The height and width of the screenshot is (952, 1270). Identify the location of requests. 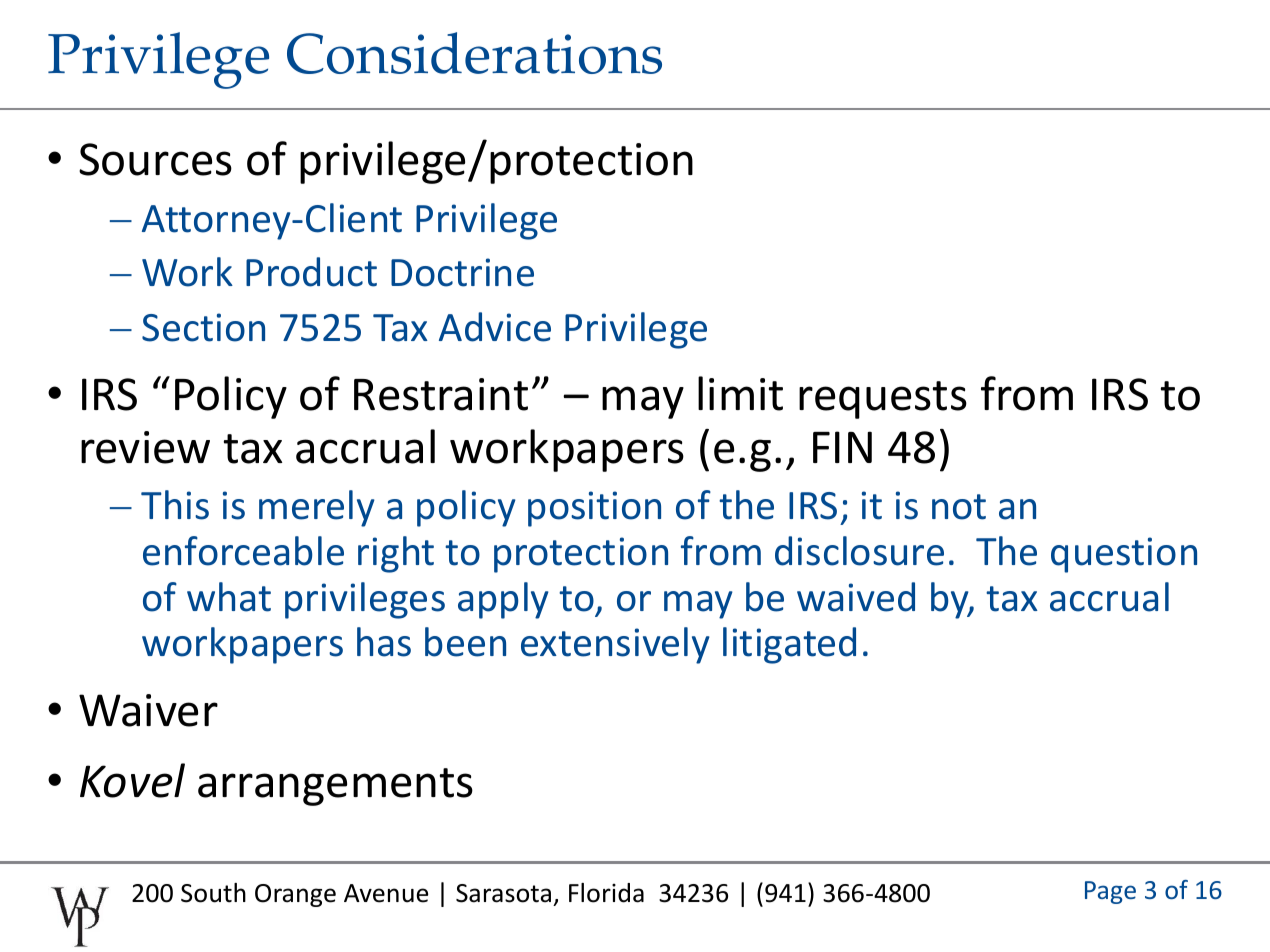
(883, 400).
